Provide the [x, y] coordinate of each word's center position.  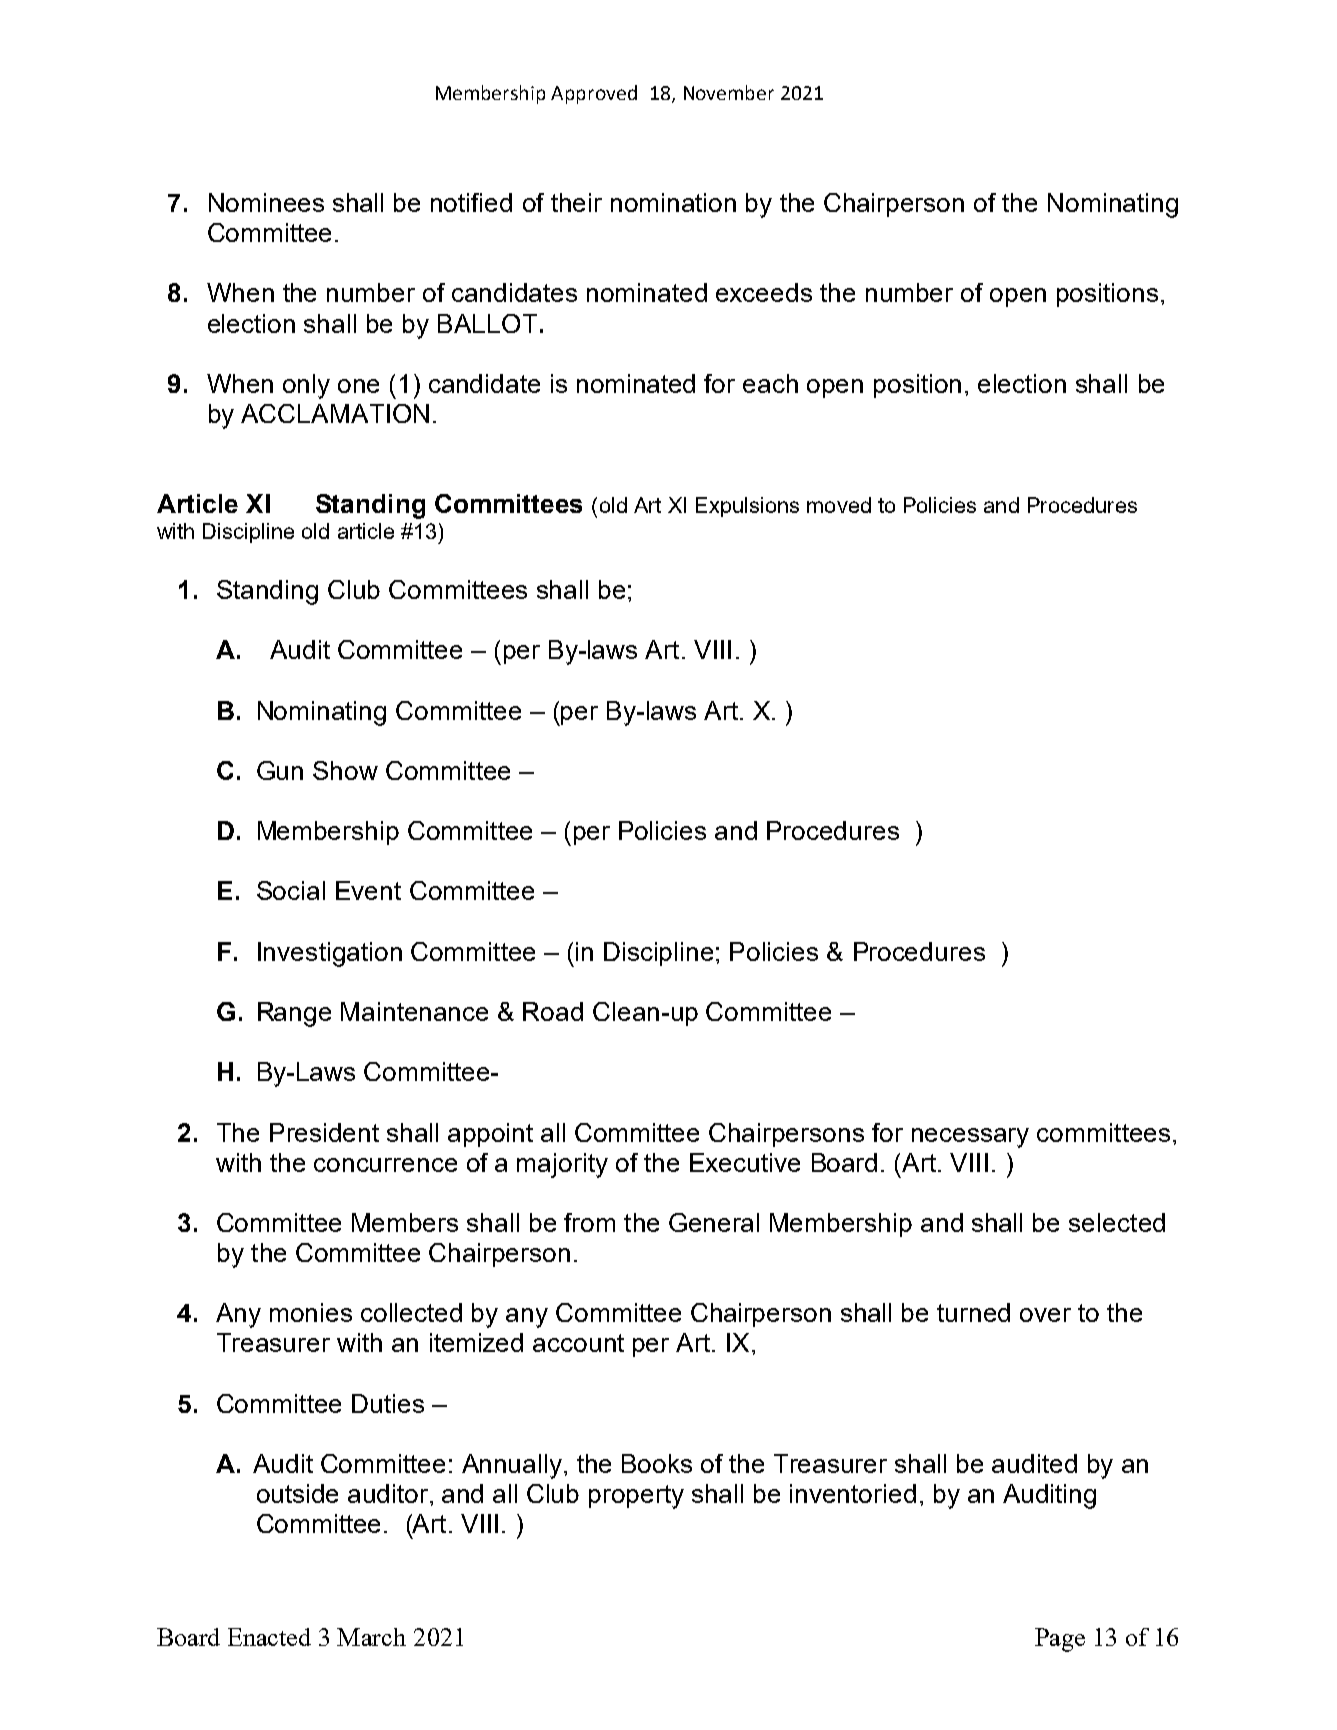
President [324, 1132]
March [371, 1637]
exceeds [764, 292]
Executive [745, 1162]
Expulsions [747, 507]
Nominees [266, 202]
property [636, 1497]
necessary [970, 1138]
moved [839, 505]
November [729, 92]
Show [345, 770]
